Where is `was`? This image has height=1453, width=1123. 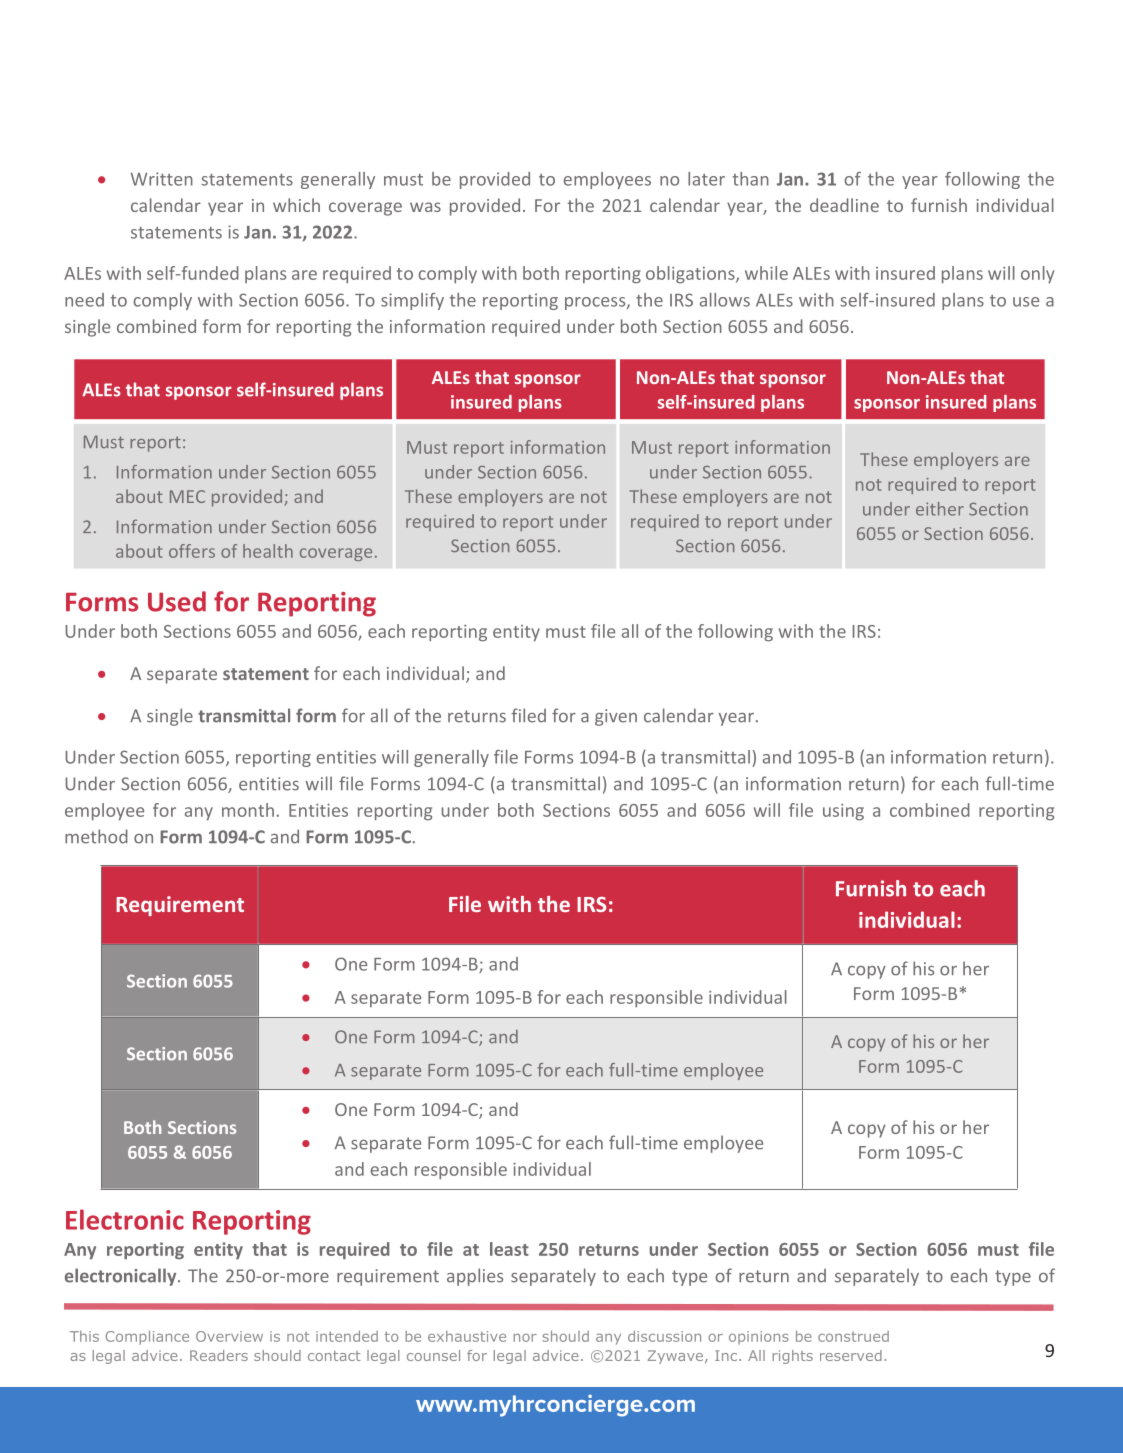 was is located at coordinates (425, 207).
